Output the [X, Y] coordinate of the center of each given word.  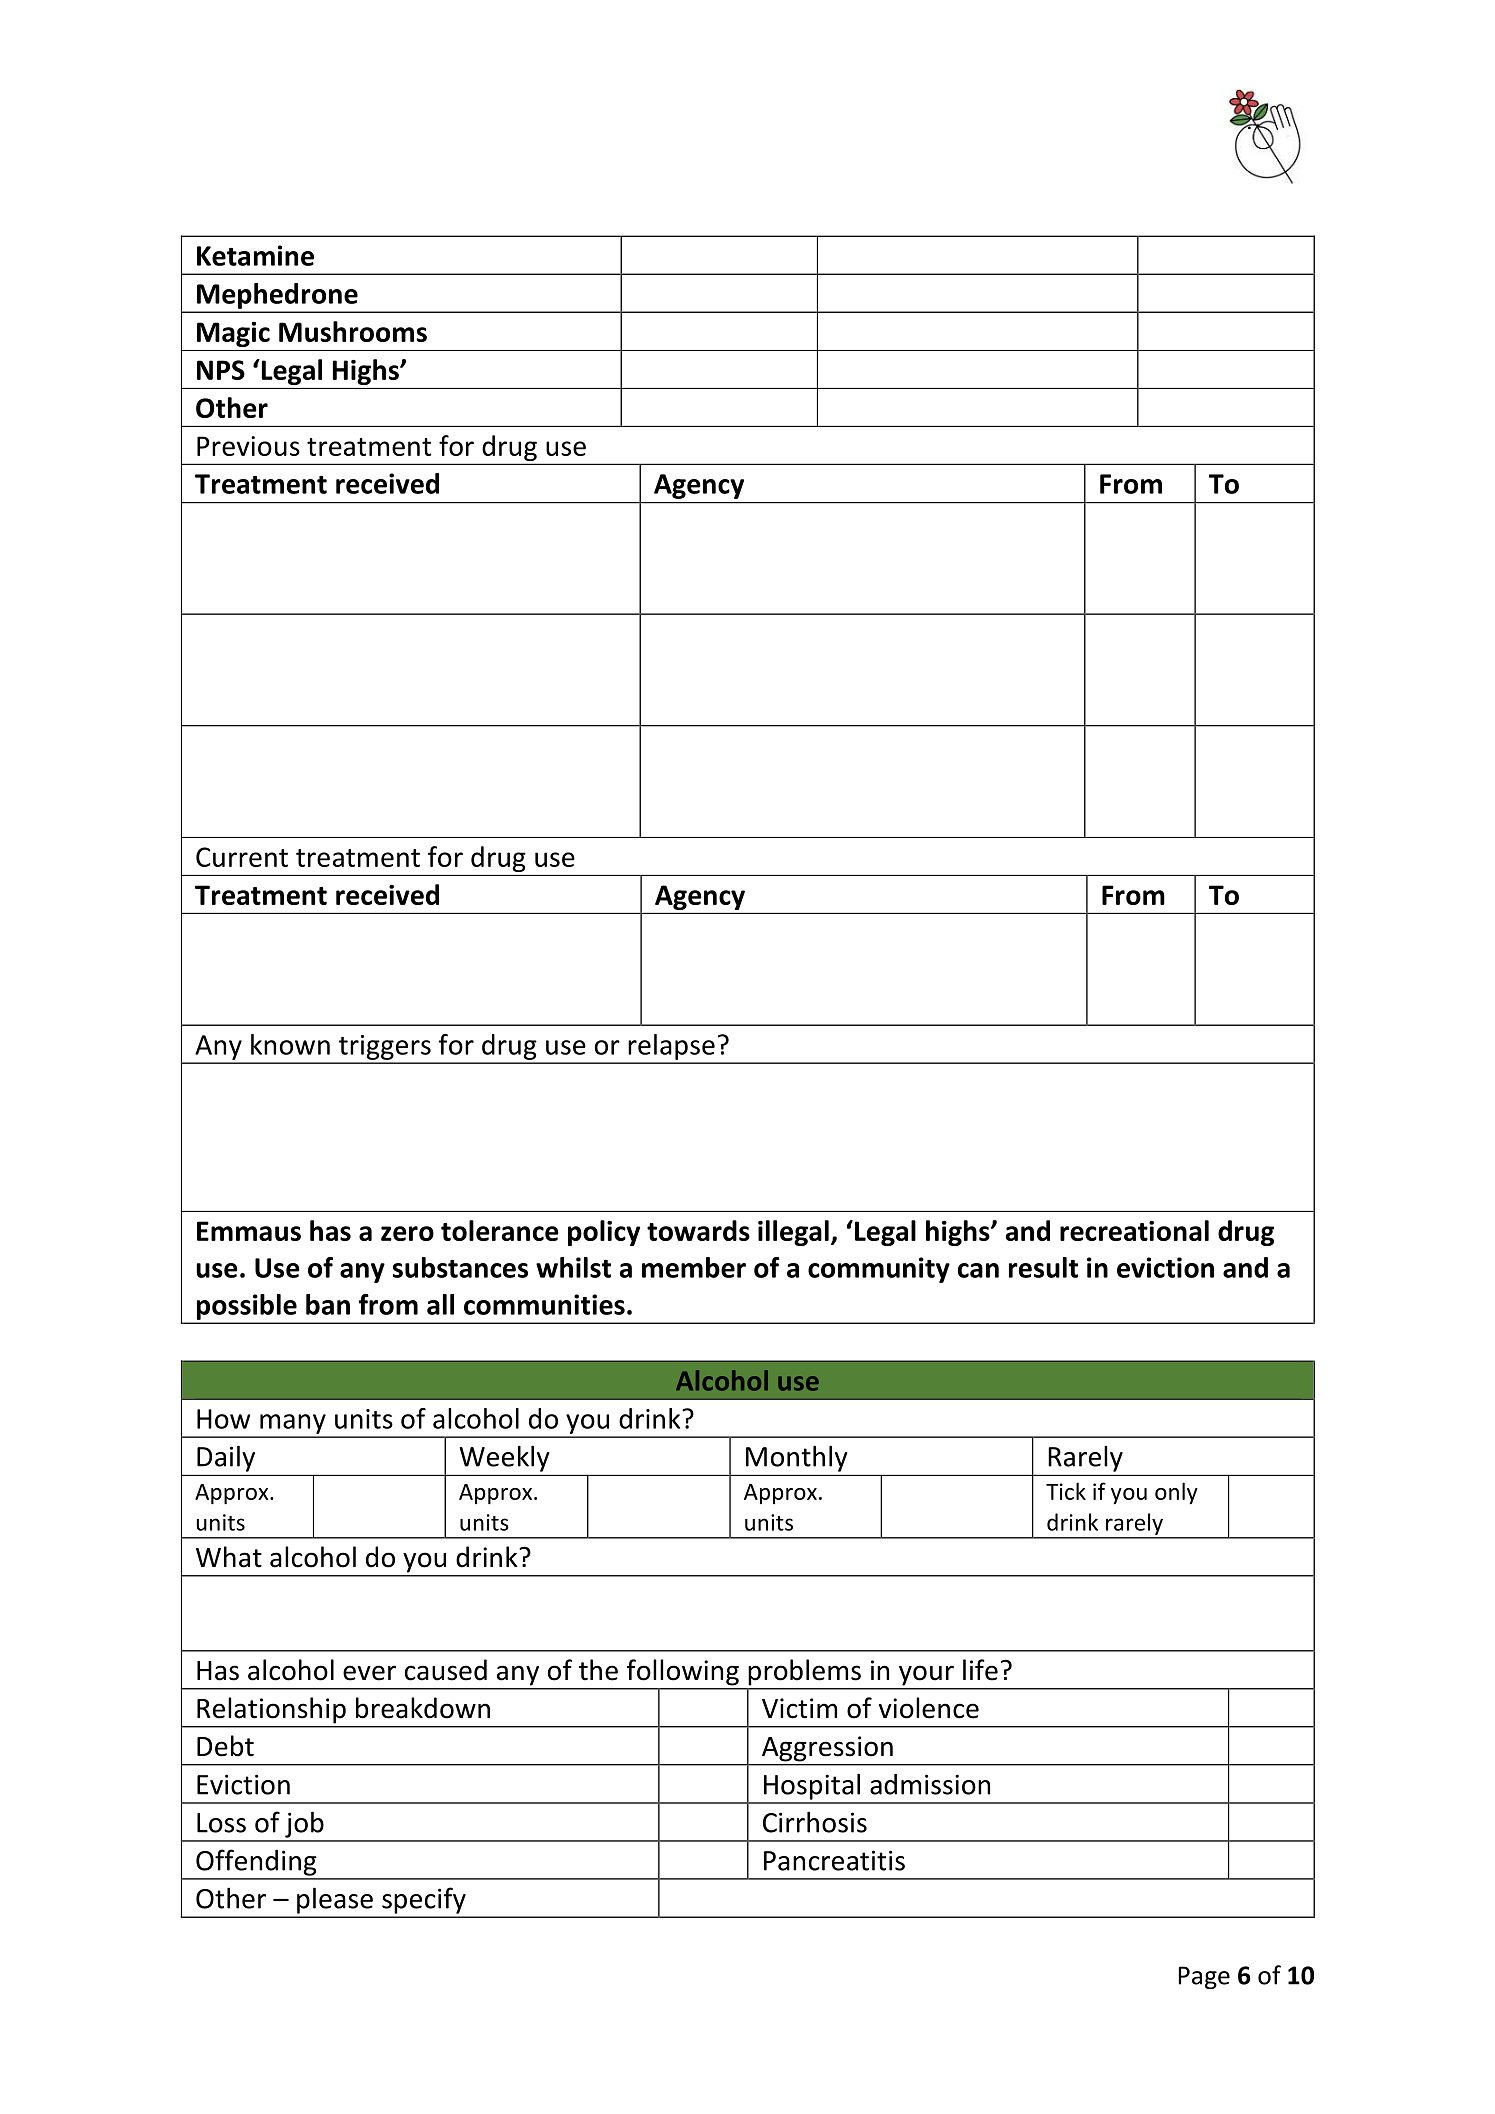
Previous [248, 446]
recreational [1134, 1230]
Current [242, 857]
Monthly [796, 1459]
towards [698, 1230]
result [1043, 1267]
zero [407, 1233]
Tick [1066, 1491]
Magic [233, 334]
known [290, 1044]
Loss [221, 1823]
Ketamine [255, 255]
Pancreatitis [834, 1860]
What [229, 1557]
